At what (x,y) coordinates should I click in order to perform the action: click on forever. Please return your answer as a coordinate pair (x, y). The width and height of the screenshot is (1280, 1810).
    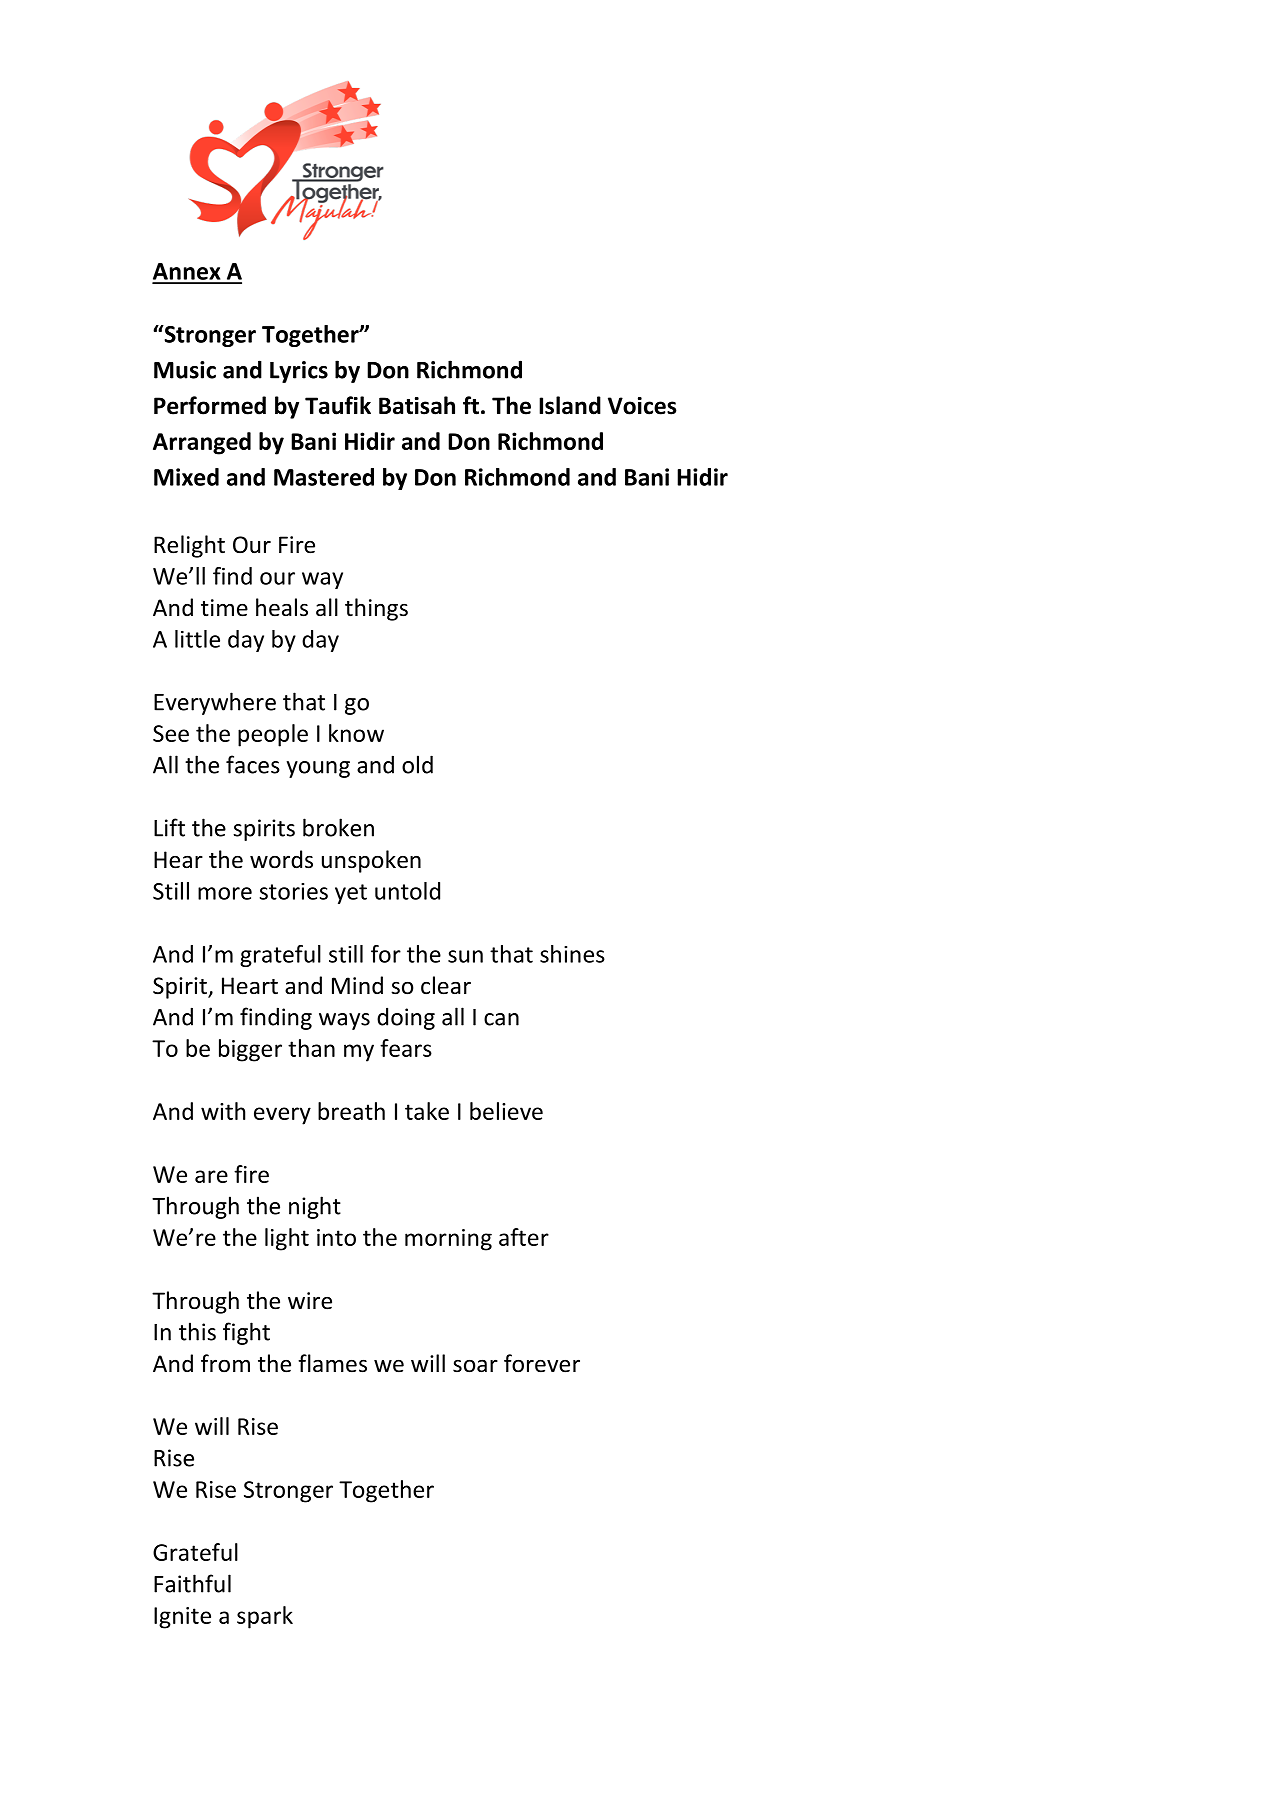
    Looking at the image, I should click on (542, 1363).
